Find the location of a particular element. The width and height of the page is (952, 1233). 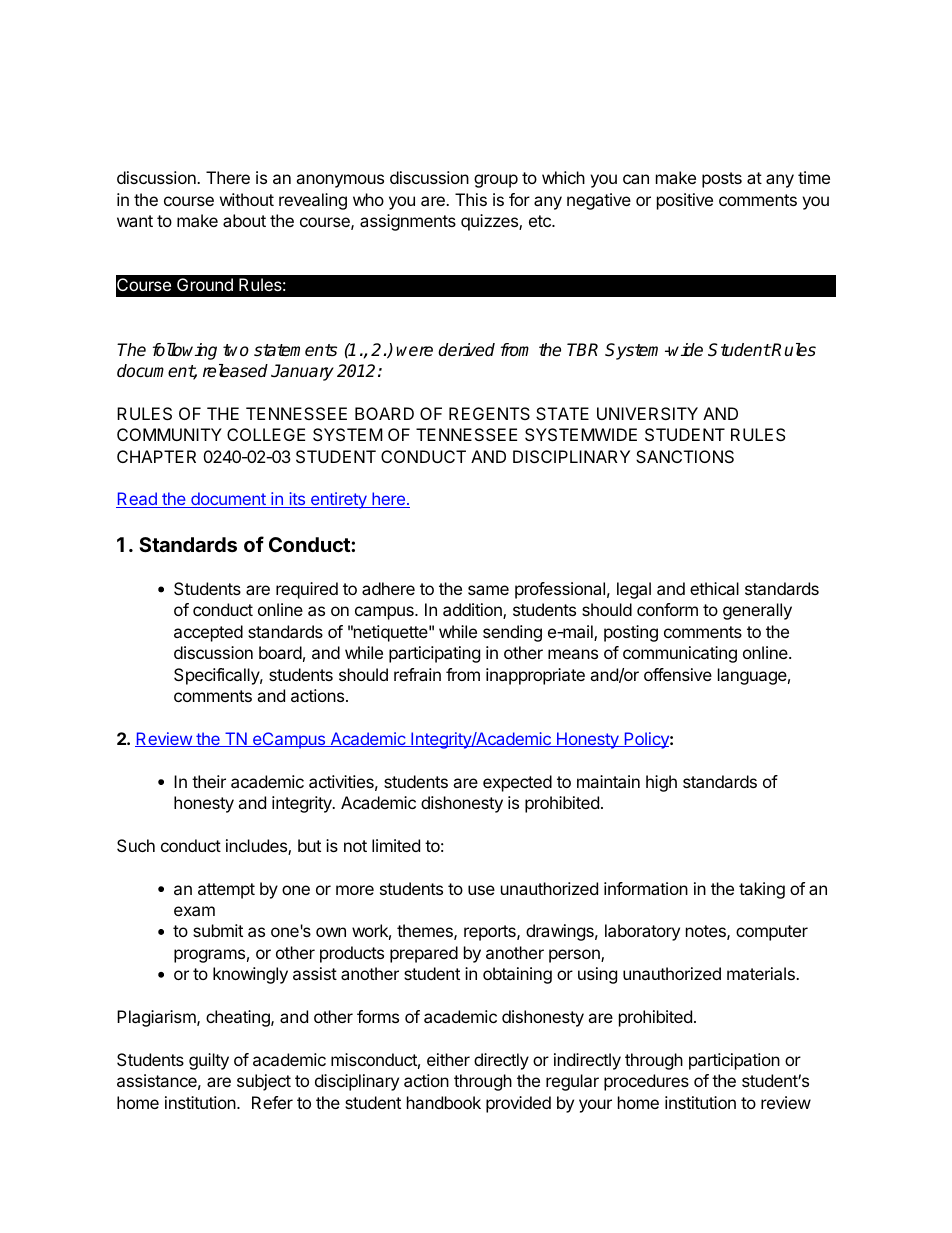

guilty is located at coordinates (209, 1061).
